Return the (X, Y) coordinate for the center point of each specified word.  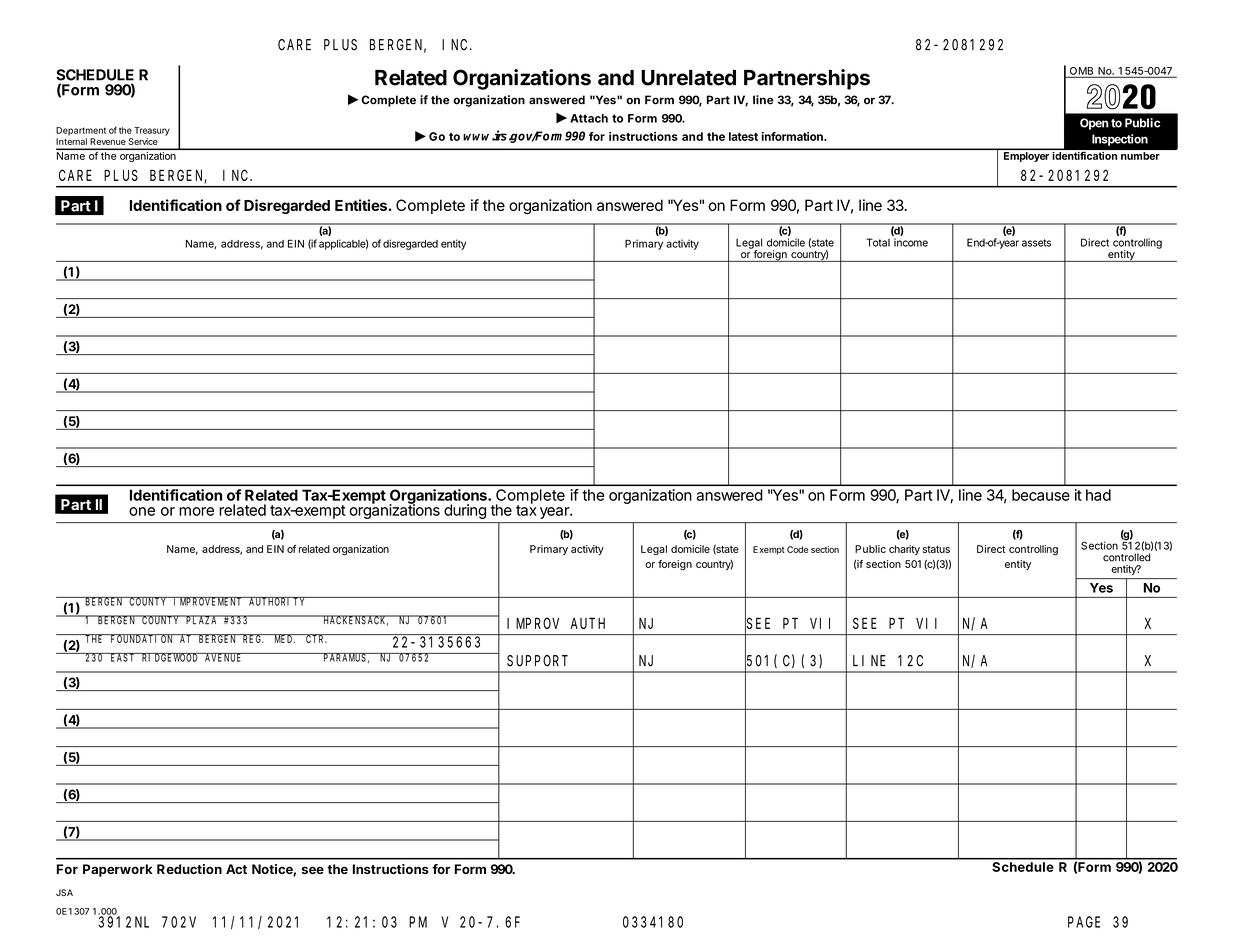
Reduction (189, 869)
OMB (1081, 72)
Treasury (152, 131)
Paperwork (118, 870)
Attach (589, 118)
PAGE (1084, 922)
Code (797, 549)
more (196, 511)
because (1041, 495)
